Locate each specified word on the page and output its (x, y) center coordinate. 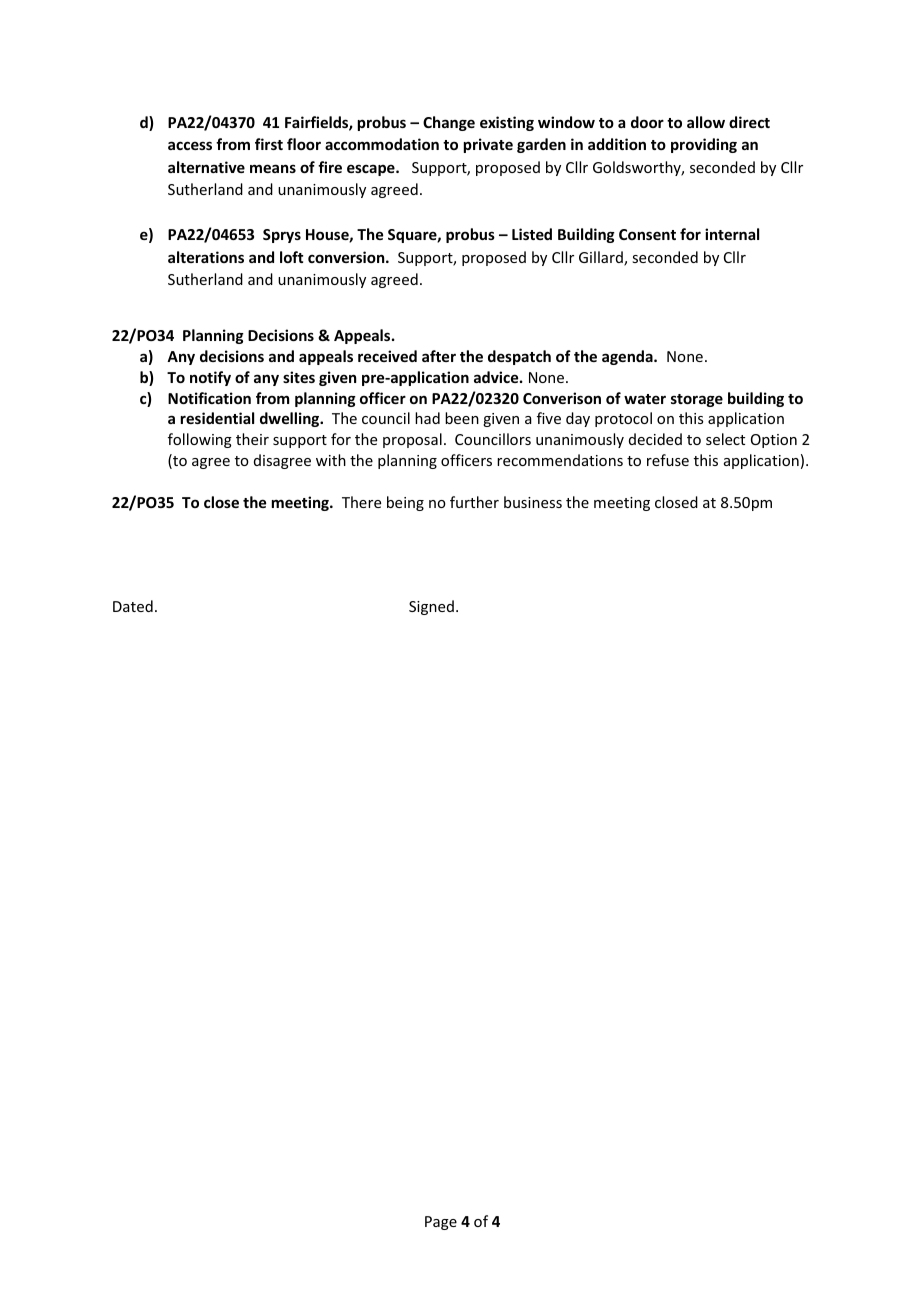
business (533, 502)
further (474, 502)
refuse (668, 460)
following (200, 440)
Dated (133, 606)
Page (441, 1223)
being (405, 503)
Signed (431, 607)
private (488, 145)
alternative (206, 167)
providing (704, 145)
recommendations (560, 460)
